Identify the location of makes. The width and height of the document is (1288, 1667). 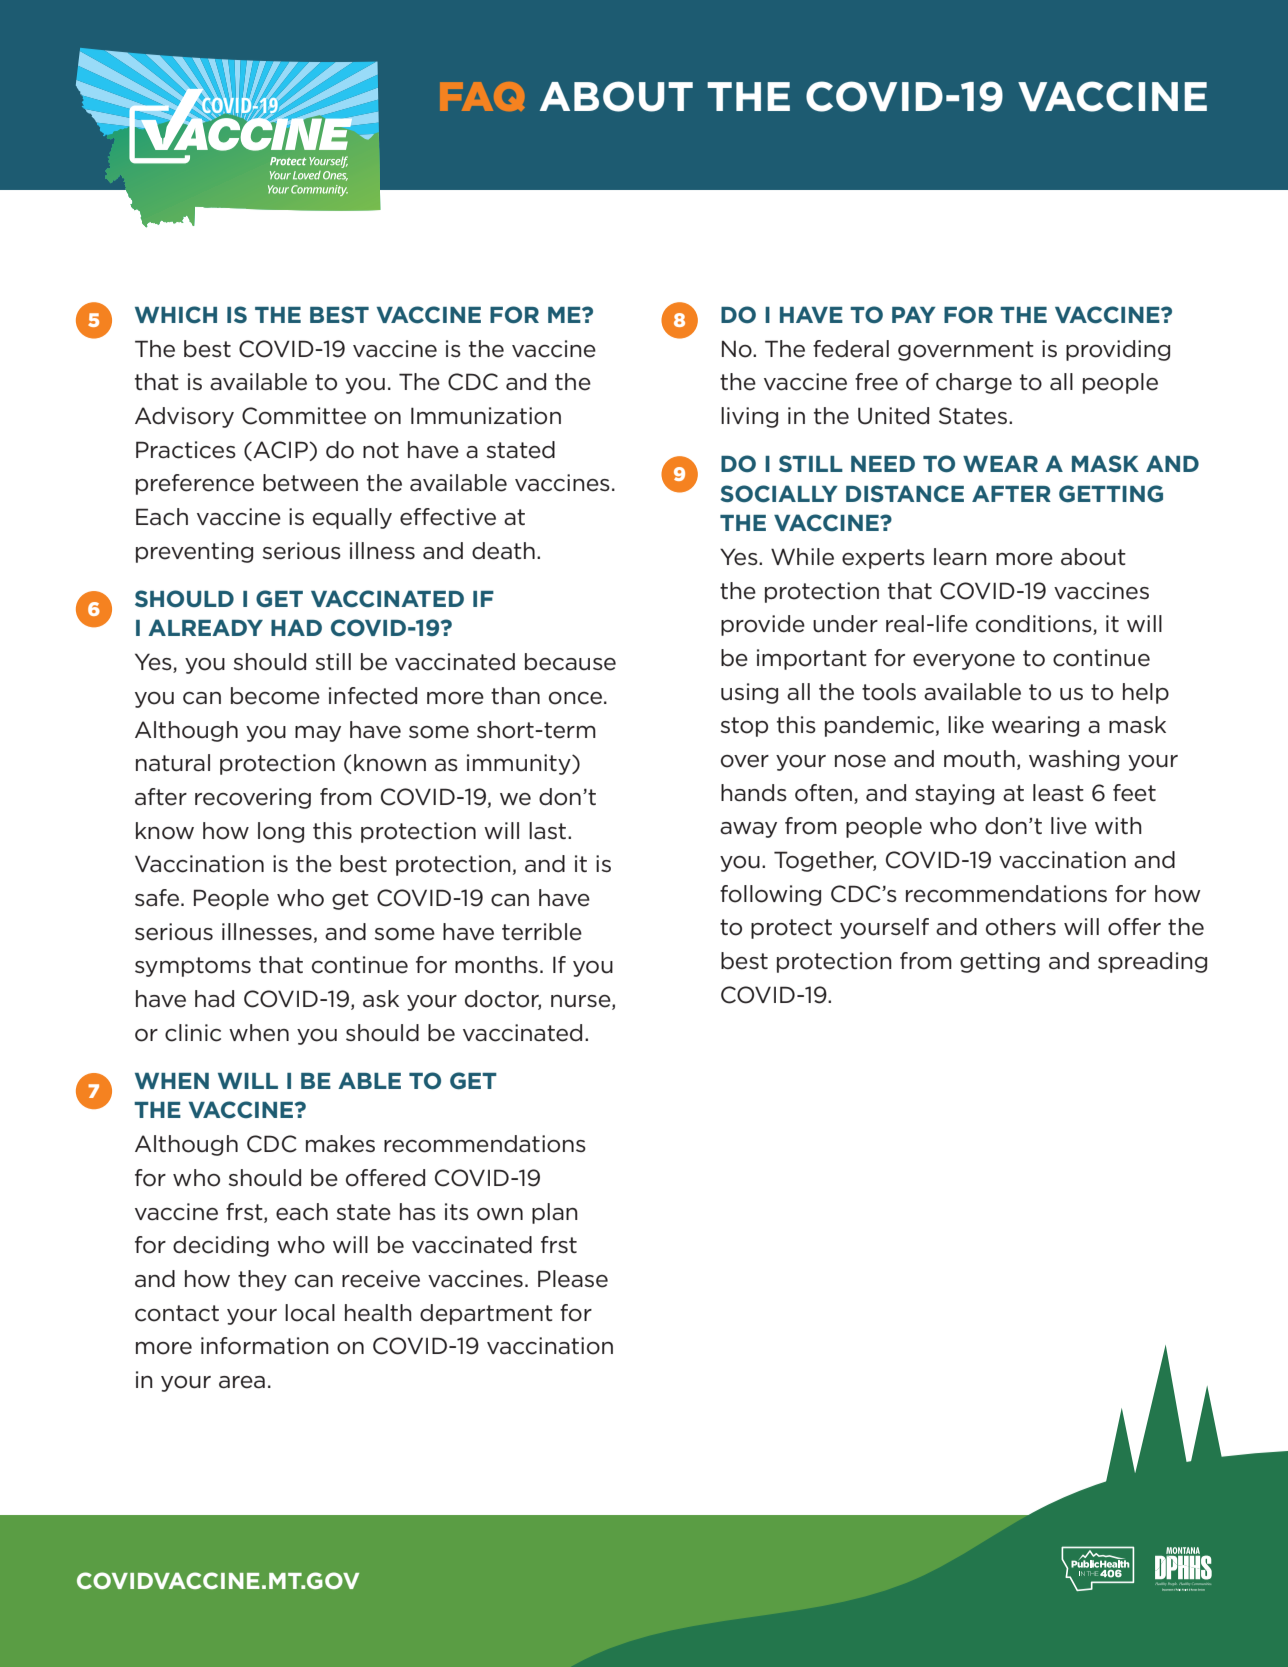
(340, 1144).
